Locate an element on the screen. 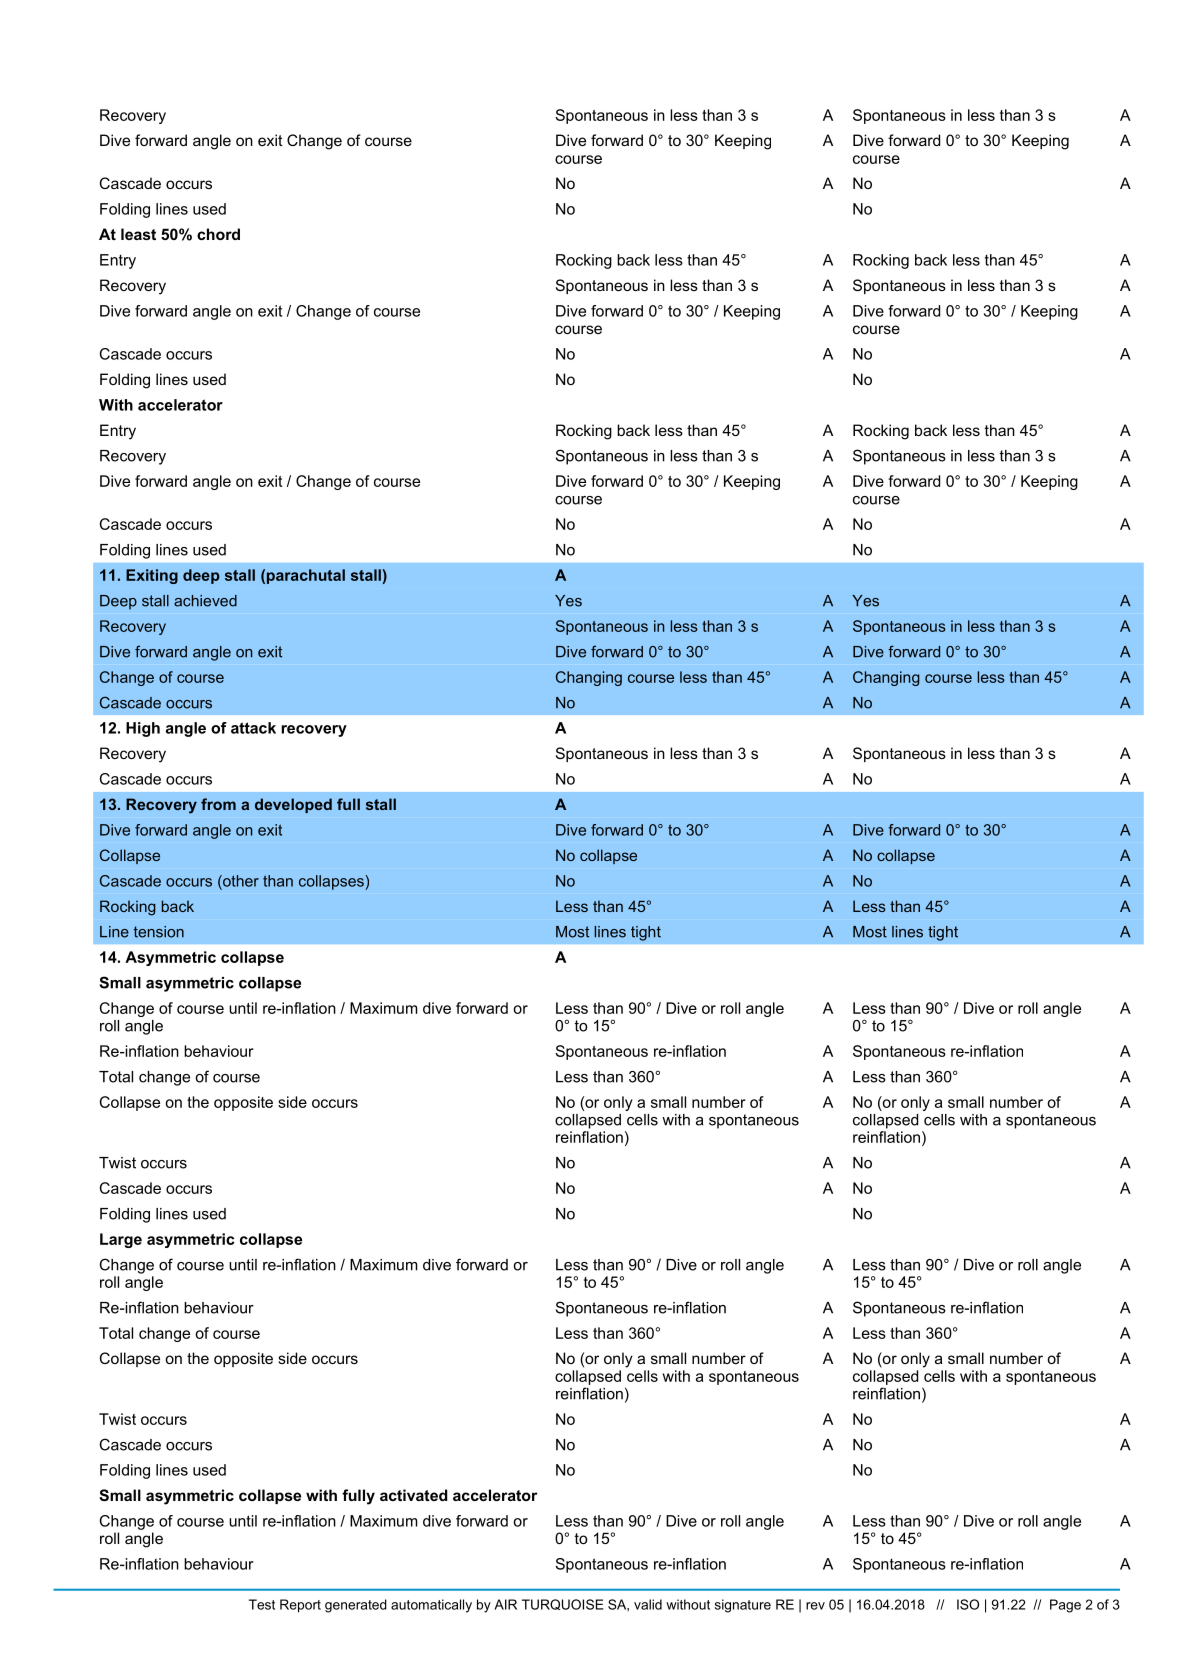  from is located at coordinates (218, 804).
